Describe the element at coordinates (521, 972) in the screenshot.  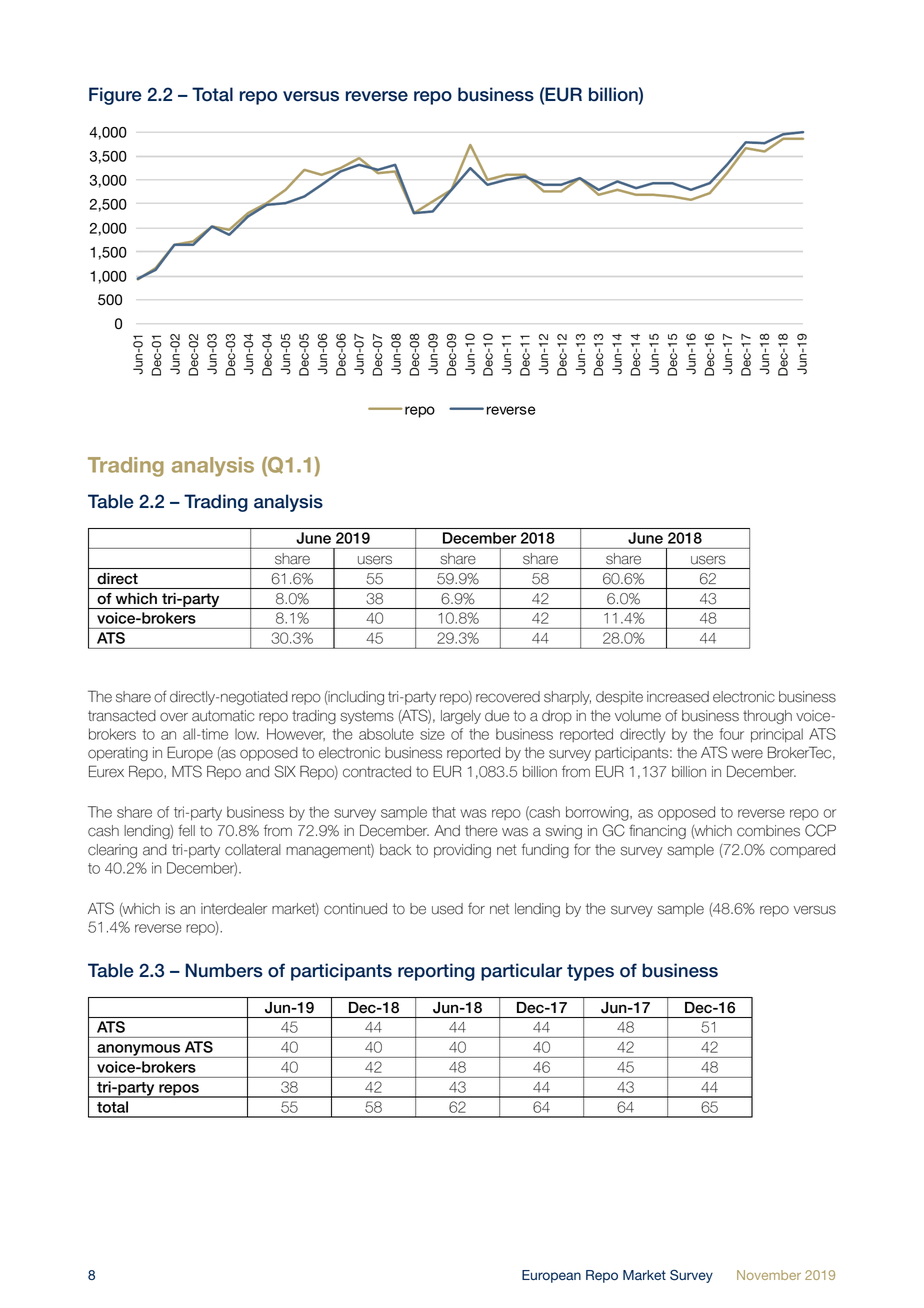
I see `particular` at that location.
